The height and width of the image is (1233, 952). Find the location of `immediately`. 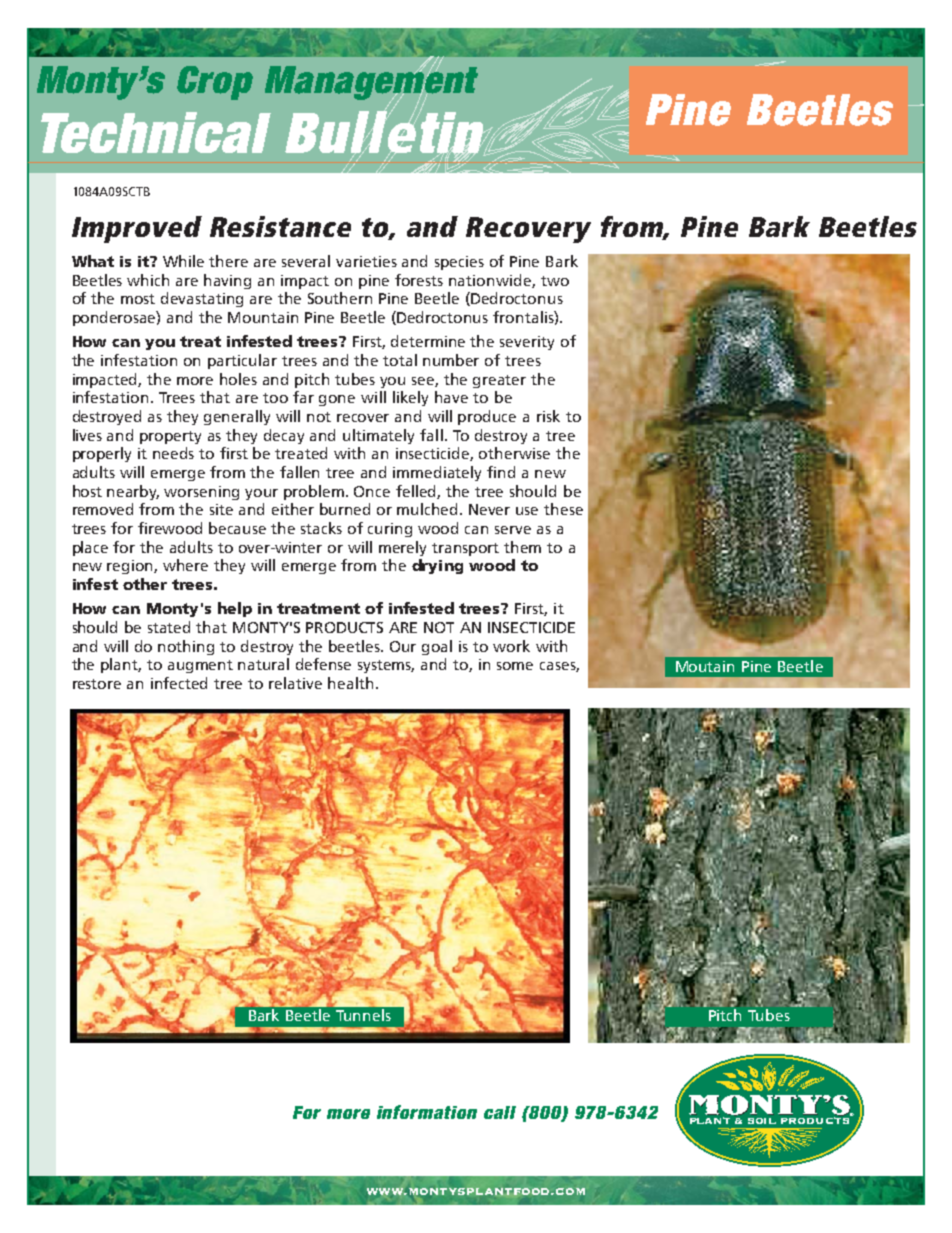

immediately is located at coordinates (437, 473).
